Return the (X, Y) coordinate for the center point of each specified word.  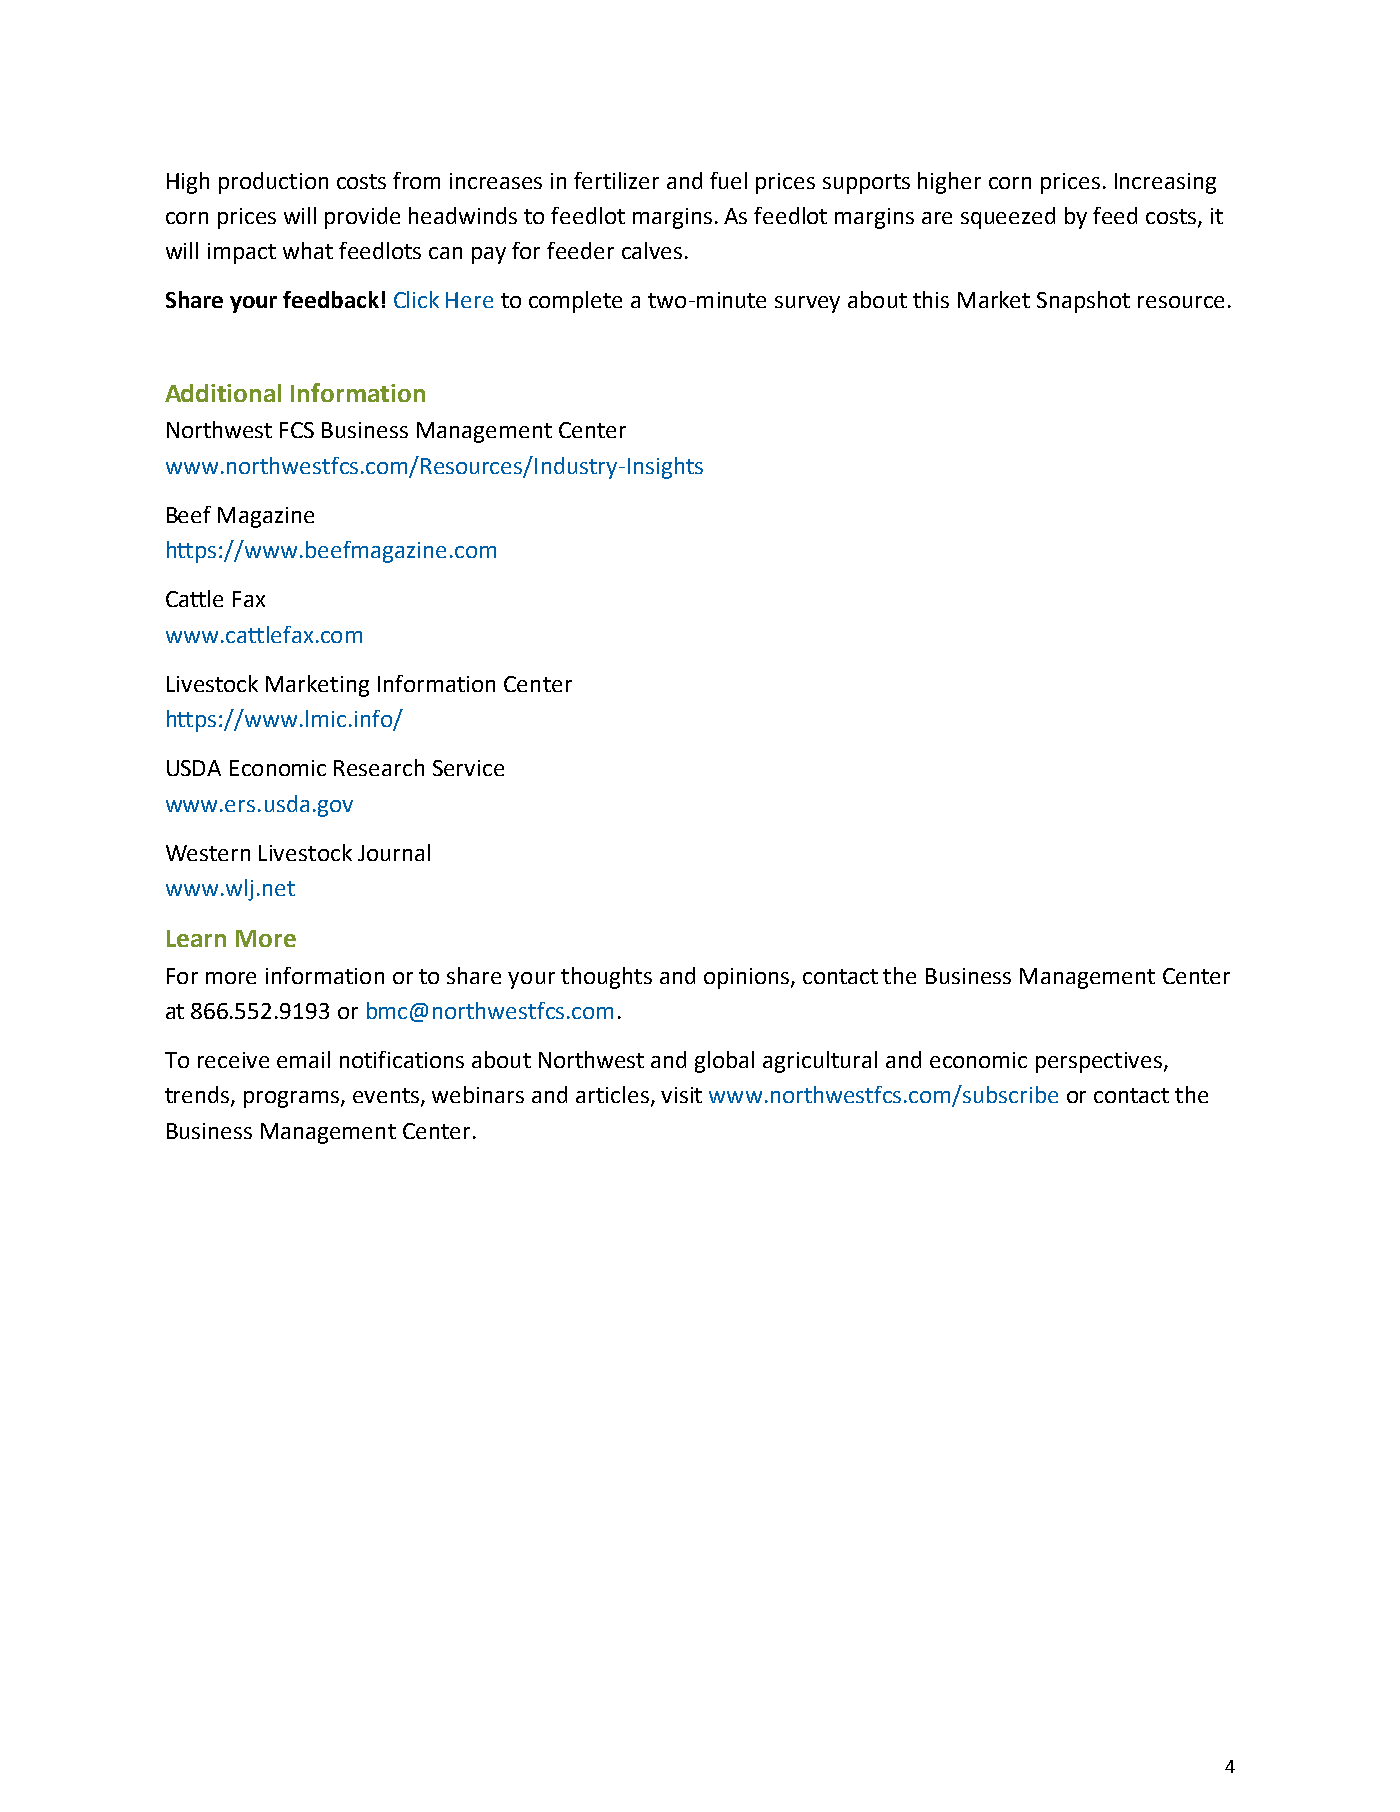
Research (379, 767)
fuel (728, 180)
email (303, 1059)
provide (362, 218)
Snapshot (1083, 302)
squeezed (1008, 218)
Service (468, 768)
